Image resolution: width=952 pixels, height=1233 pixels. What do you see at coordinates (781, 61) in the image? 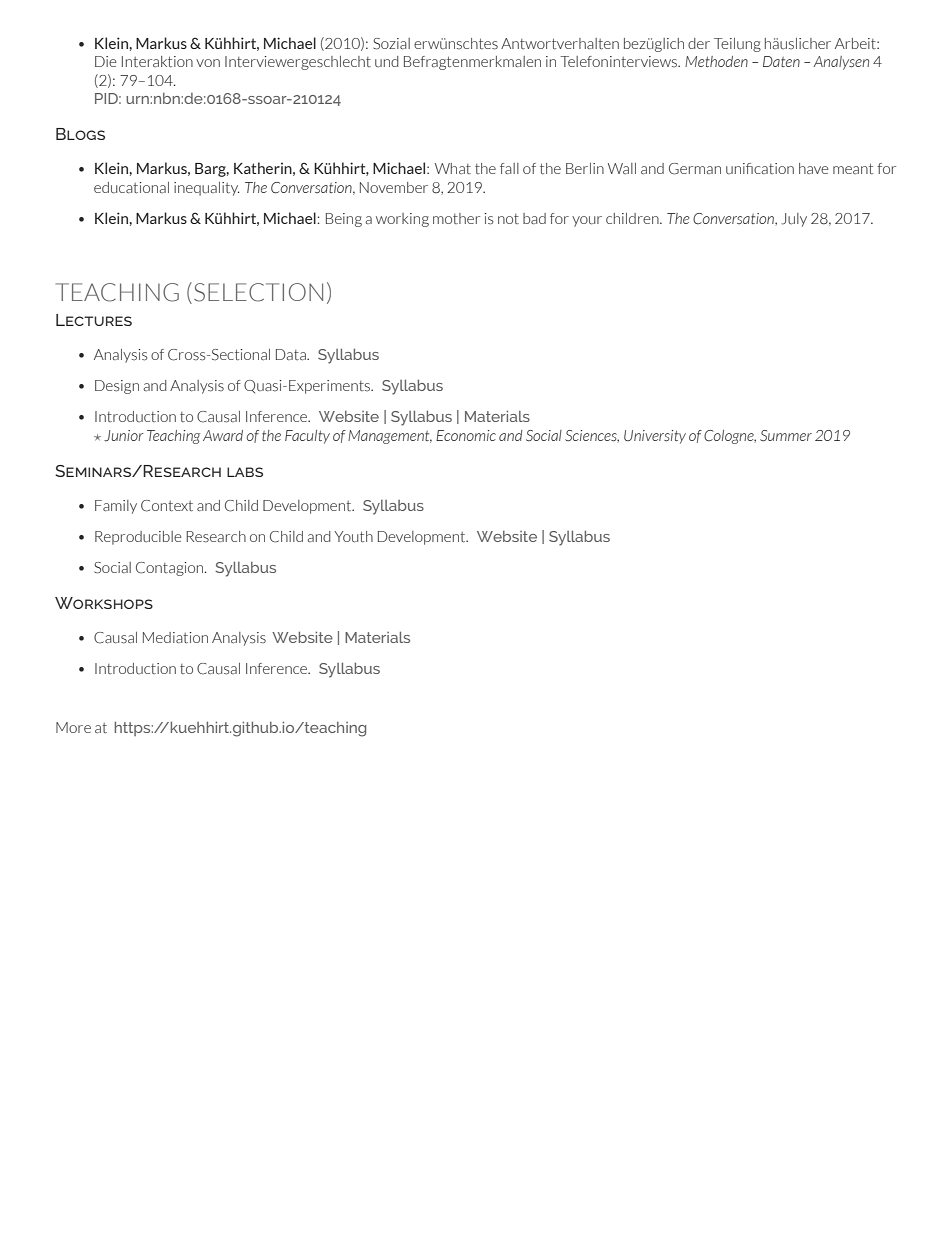
I see `Daten` at bounding box center [781, 61].
